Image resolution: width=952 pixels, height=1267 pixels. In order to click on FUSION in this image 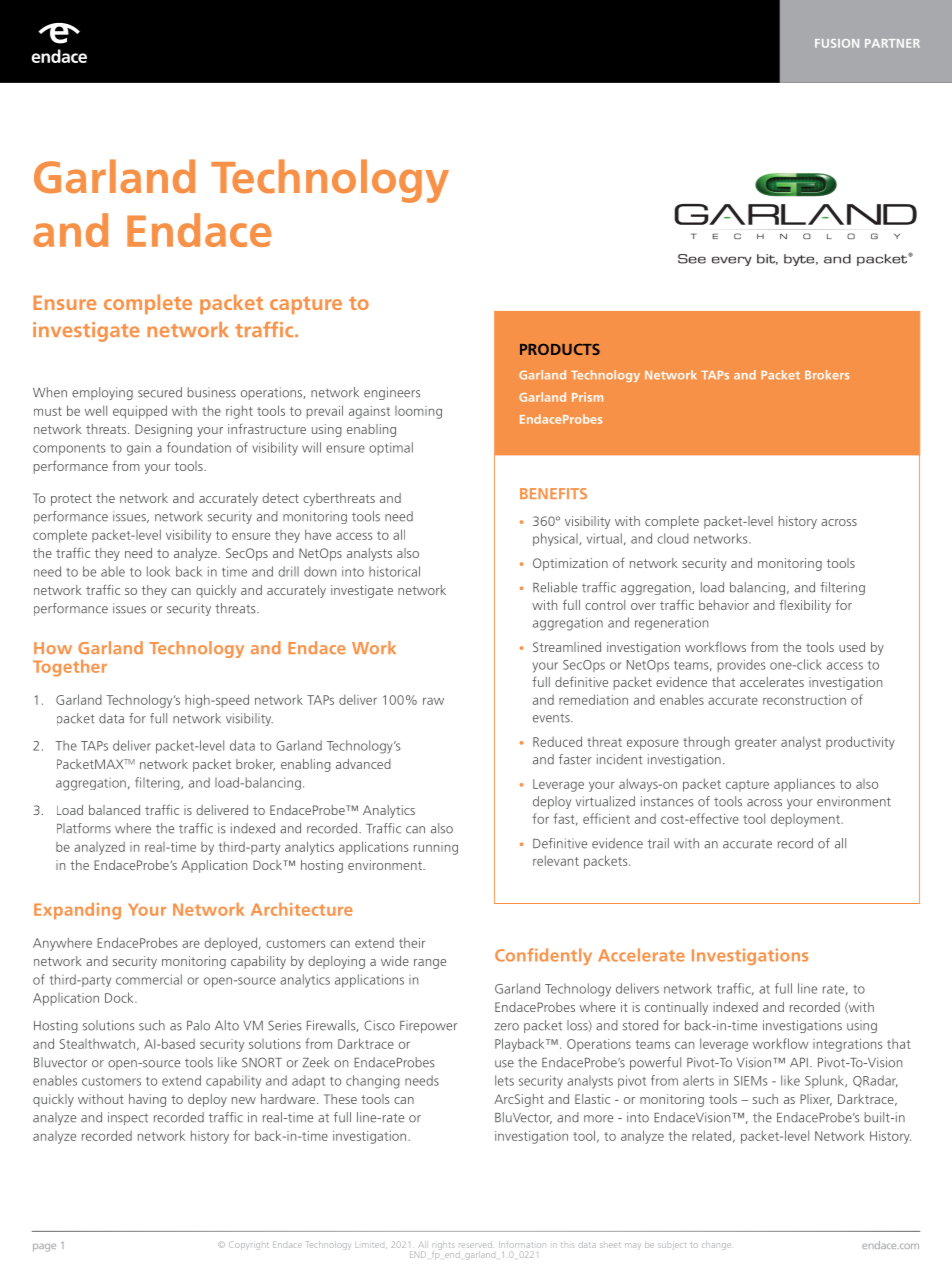, I will do `click(837, 43)`.
